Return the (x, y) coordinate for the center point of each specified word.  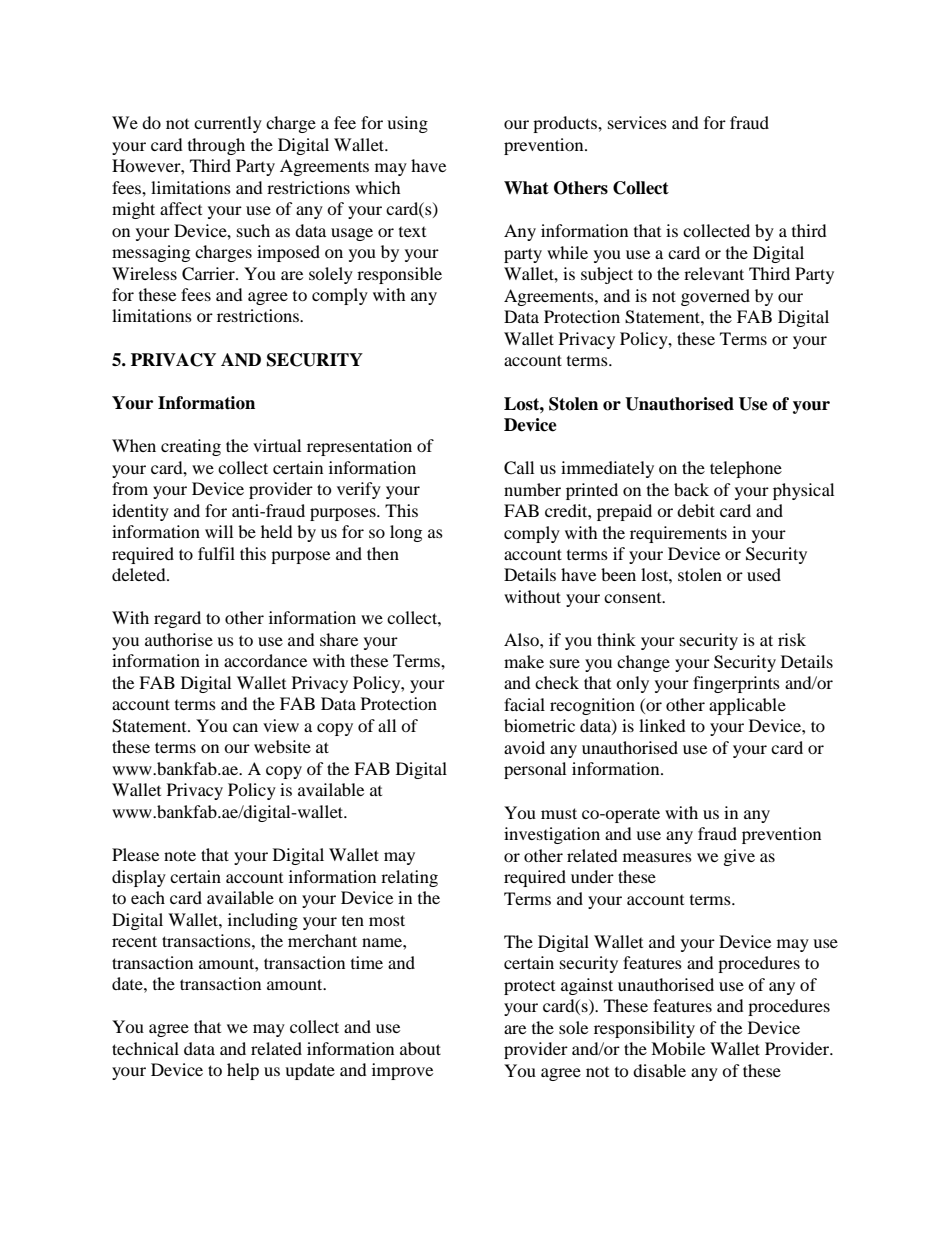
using (407, 124)
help (243, 1071)
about (420, 1048)
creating (191, 447)
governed (715, 297)
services (637, 122)
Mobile (678, 1048)
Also (522, 639)
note (180, 855)
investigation (552, 835)
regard (177, 619)
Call (519, 468)
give (739, 857)
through (216, 146)
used (764, 574)
